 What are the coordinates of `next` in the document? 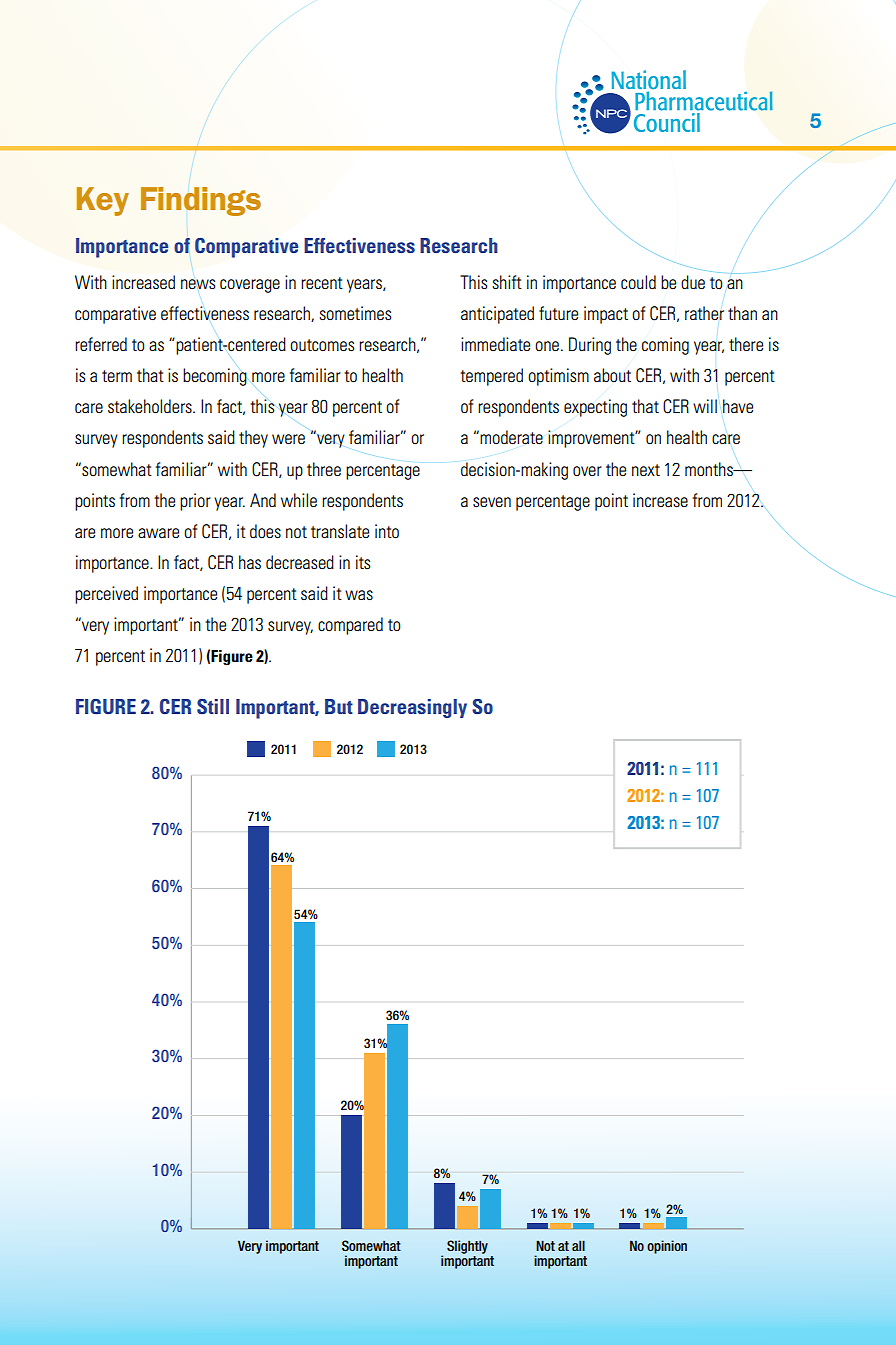 It's located at (646, 470).
